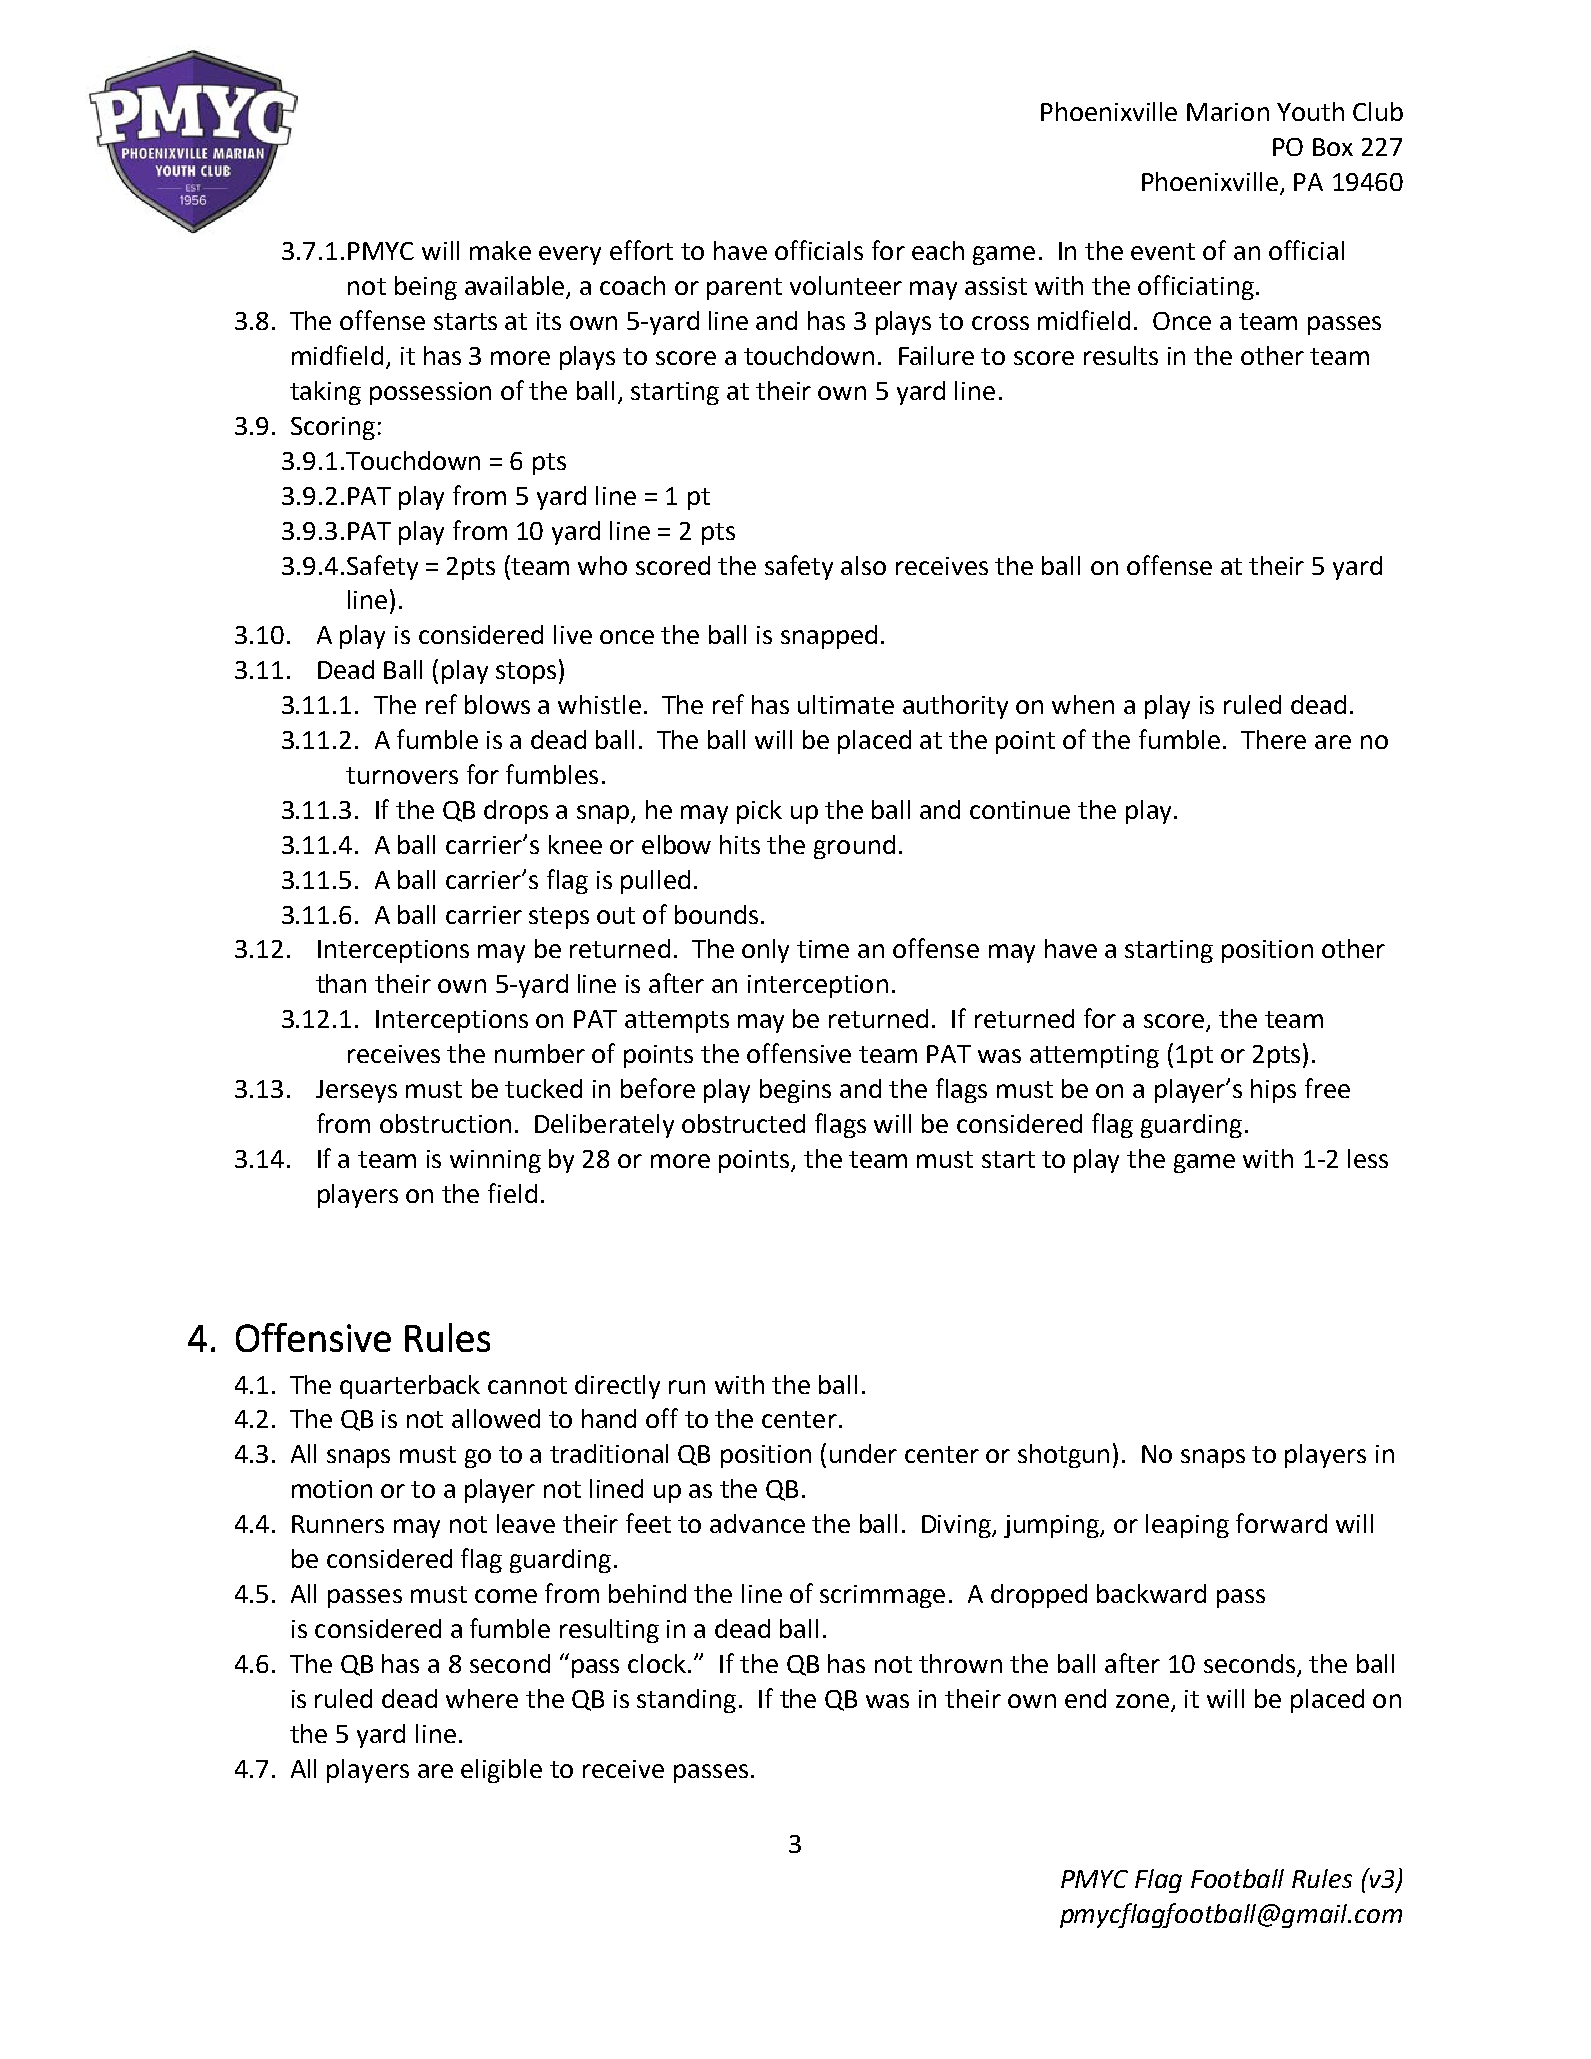 The image size is (1591, 2059). What do you see at coordinates (960, 1663) in the page?
I see `thrown` at bounding box center [960, 1663].
